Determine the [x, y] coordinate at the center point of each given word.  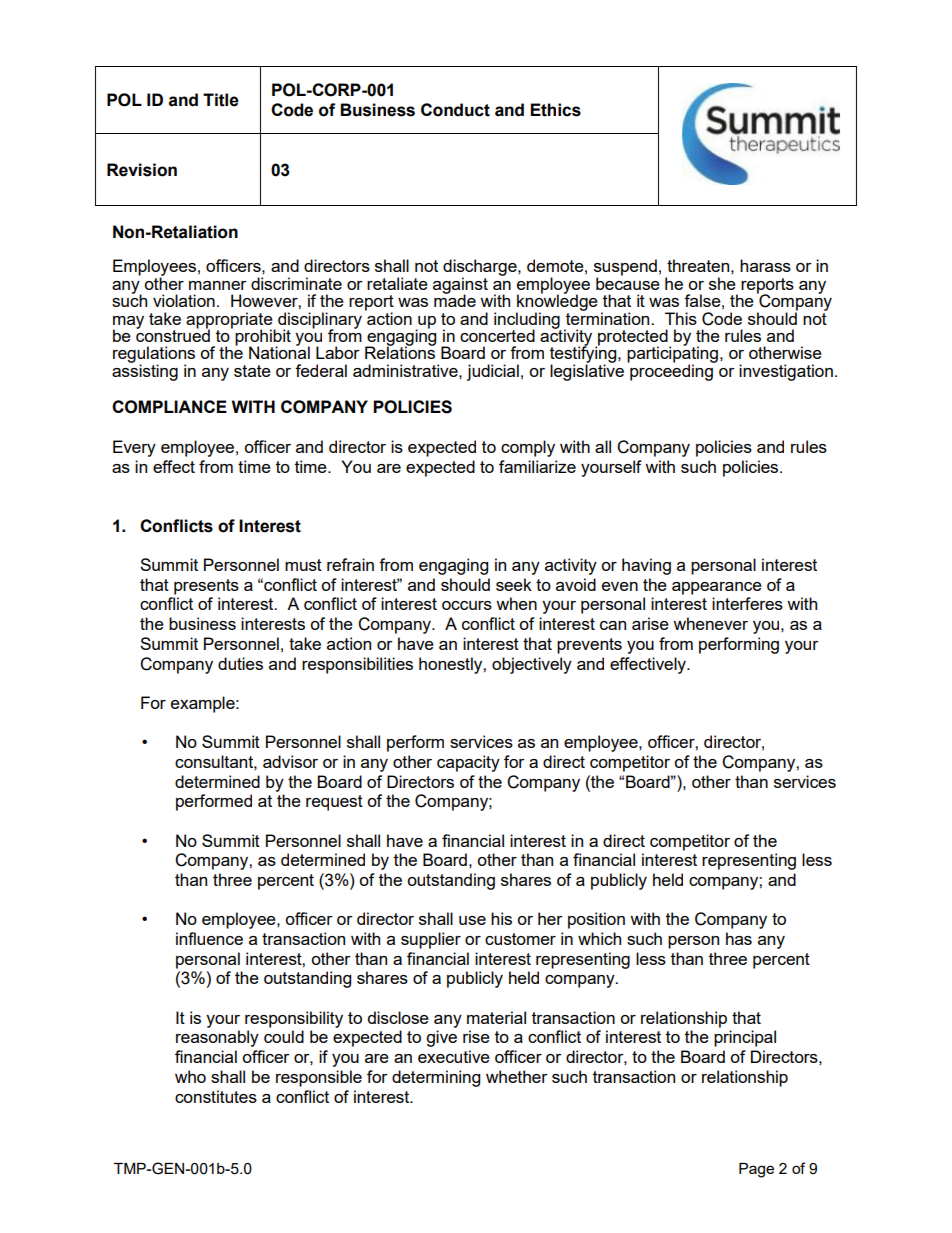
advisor [290, 761]
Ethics [555, 110]
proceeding [671, 371]
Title [221, 100]
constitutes [216, 1096]
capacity [468, 763]
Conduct [455, 110]
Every [134, 448]
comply [528, 448]
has [739, 938]
